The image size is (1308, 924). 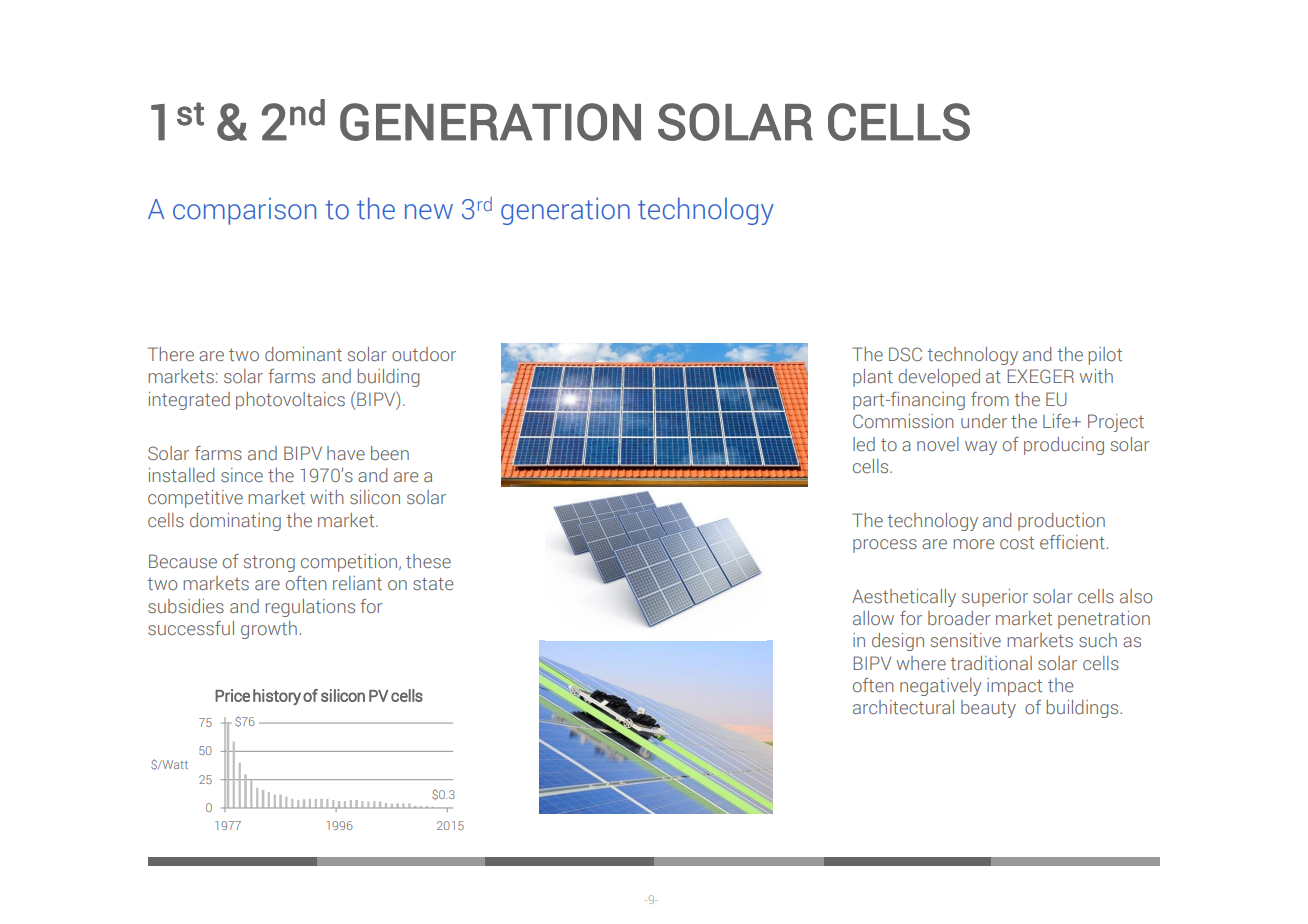 What do you see at coordinates (903, 707) in the page?
I see `architectural` at bounding box center [903, 707].
